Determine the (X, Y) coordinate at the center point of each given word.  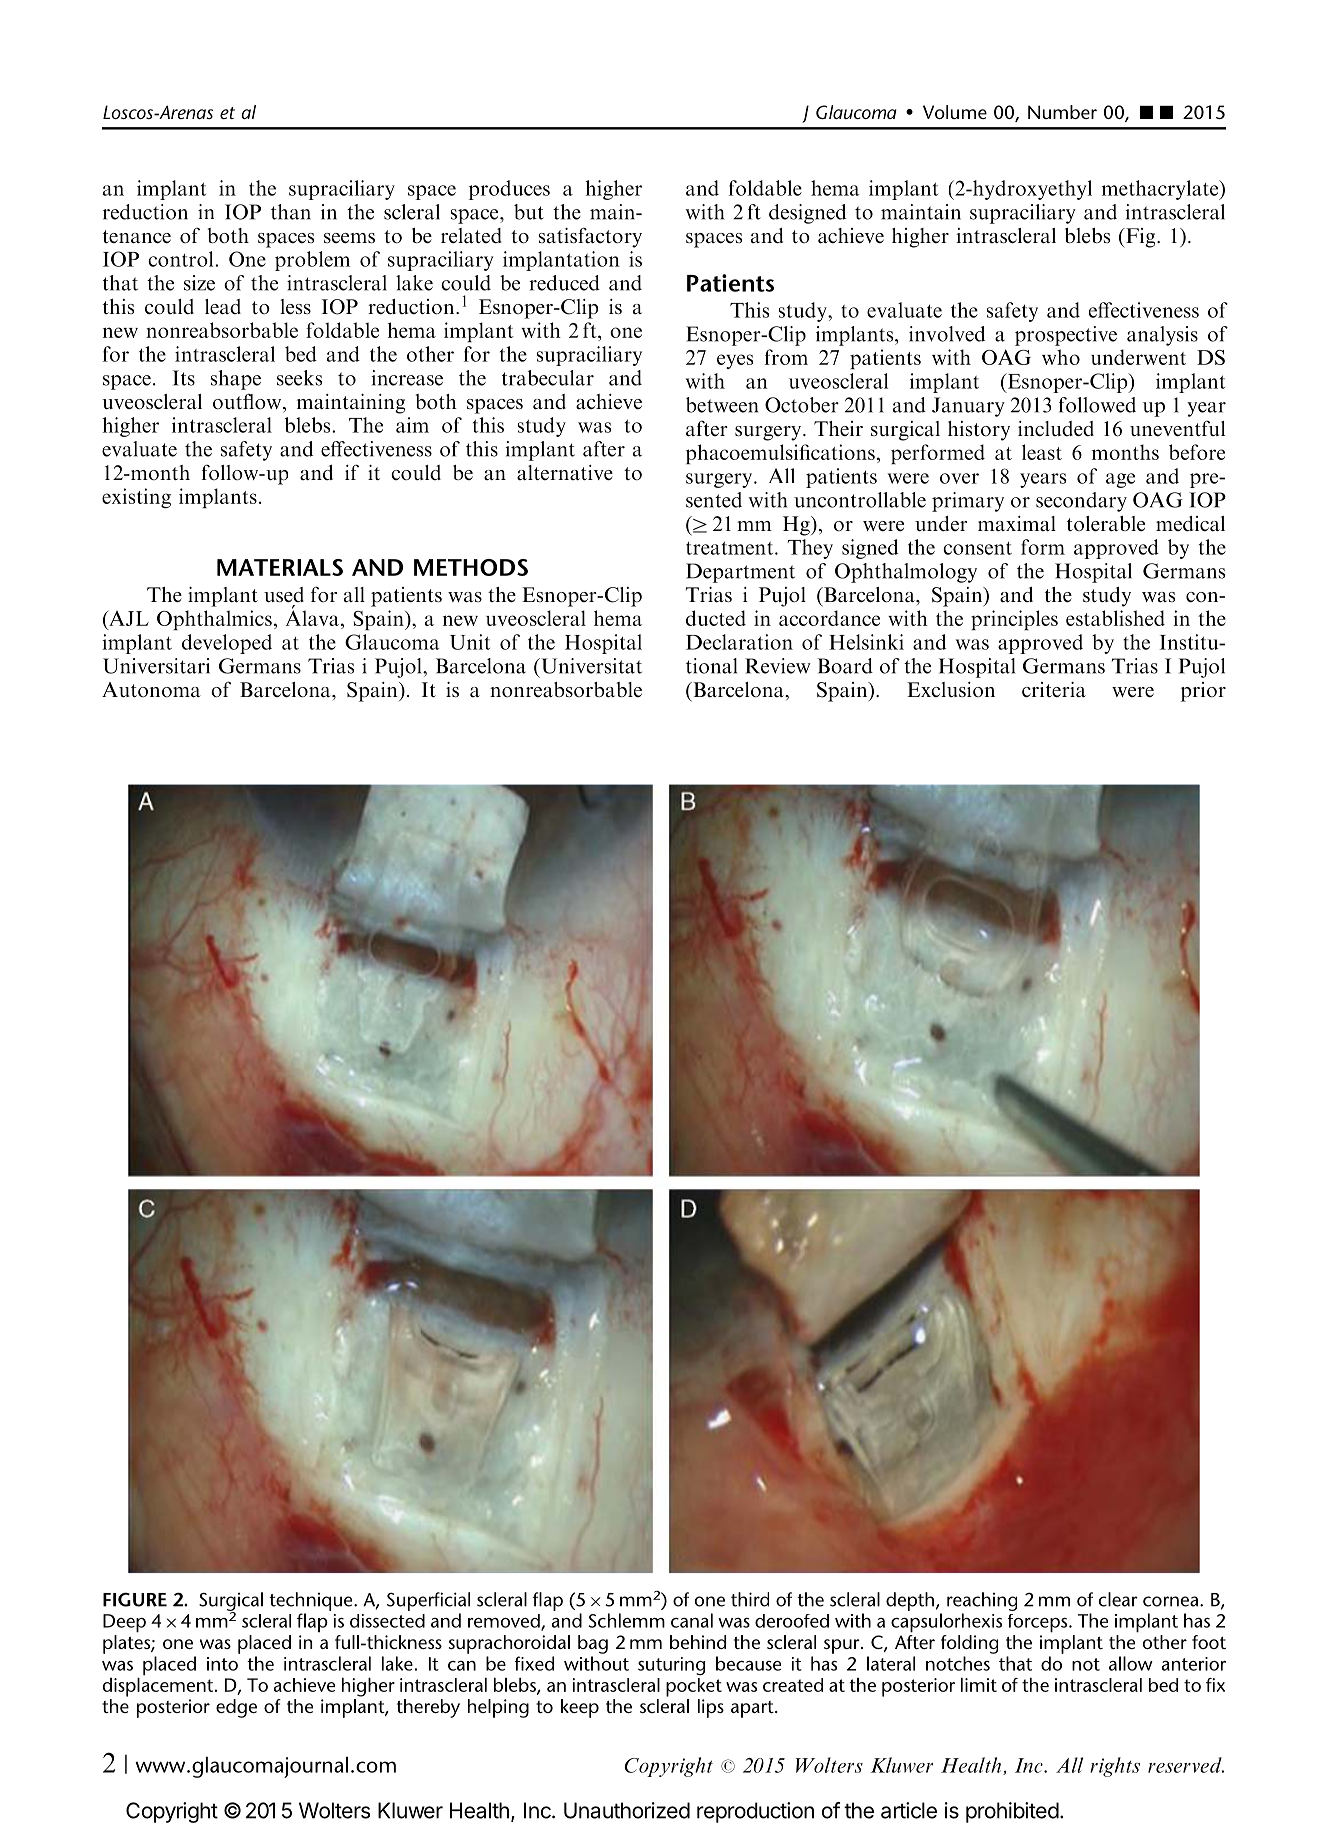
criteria (1054, 690)
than (291, 212)
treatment (731, 548)
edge (236, 1708)
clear (1118, 1599)
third (750, 1599)
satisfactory (590, 237)
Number (1062, 112)
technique (312, 1601)
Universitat (590, 666)
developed (227, 644)
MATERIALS (280, 567)
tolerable (1106, 524)
